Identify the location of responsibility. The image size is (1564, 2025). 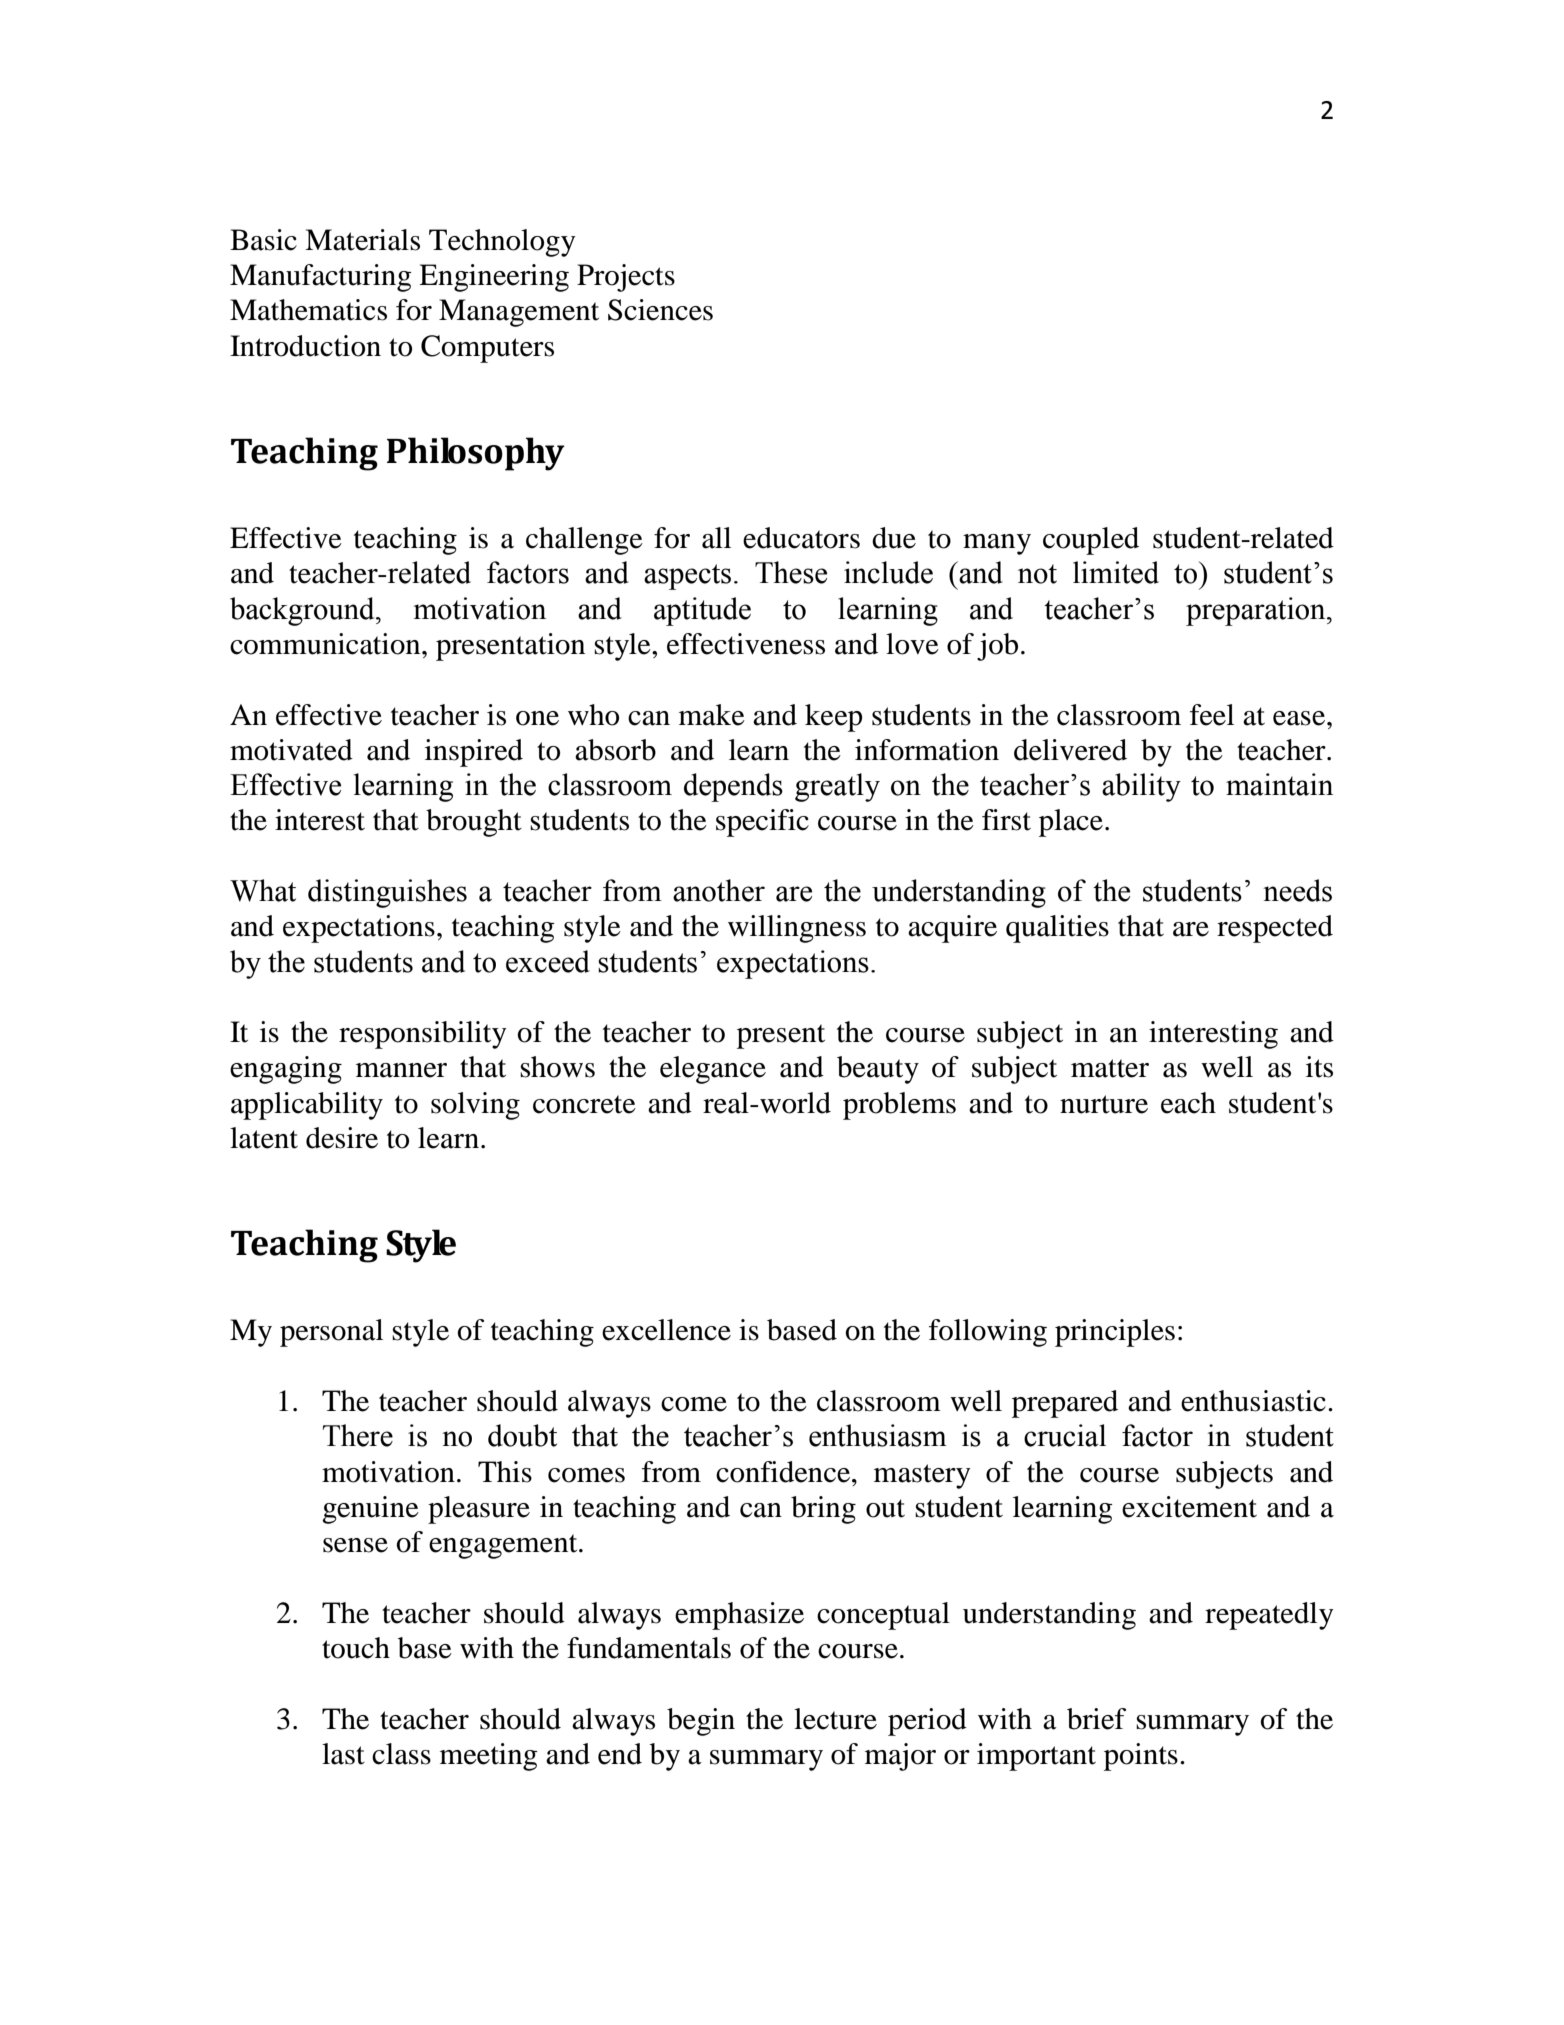
(423, 1035).
